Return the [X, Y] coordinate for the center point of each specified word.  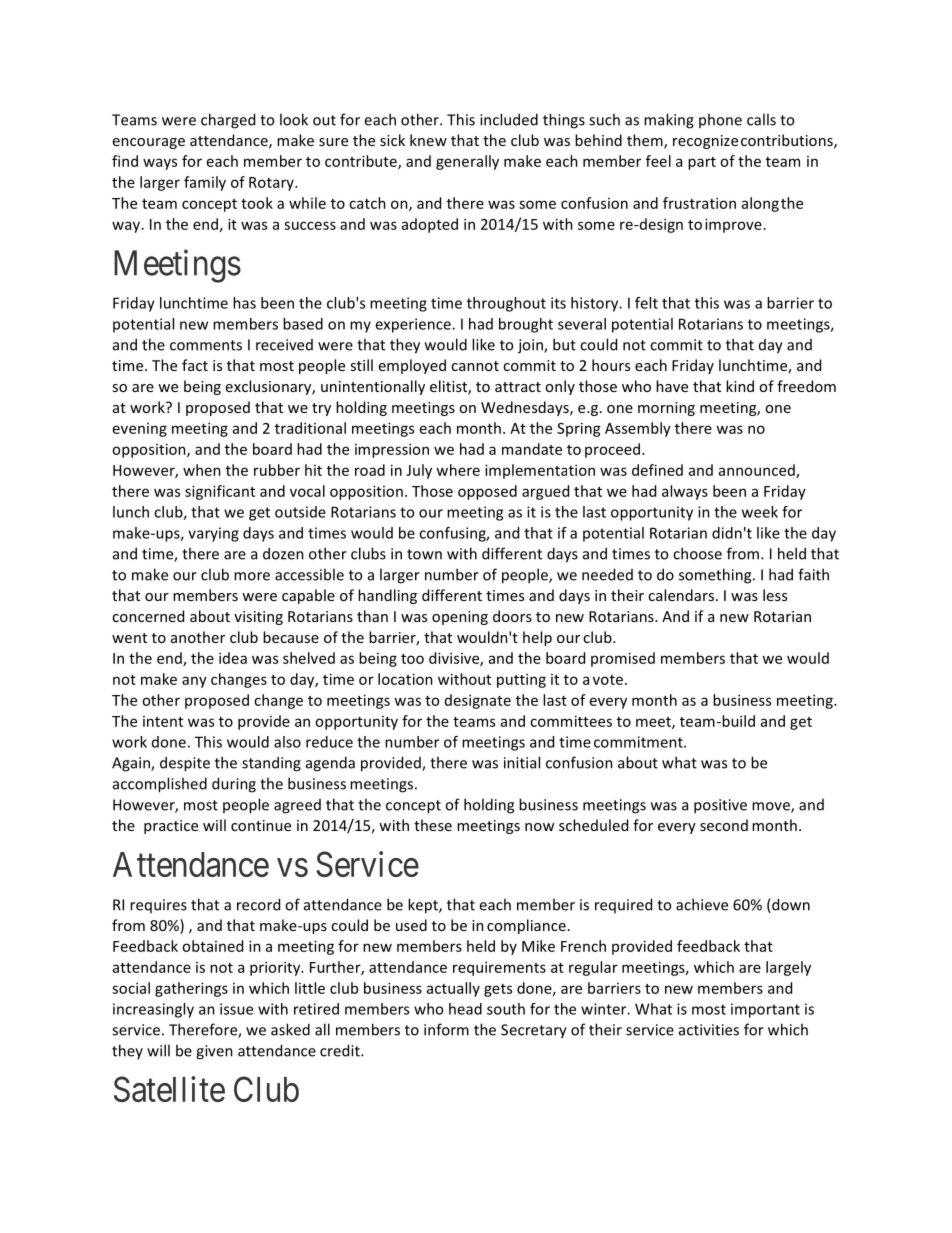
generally [467, 162]
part [702, 163]
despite [185, 764]
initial [522, 762]
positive [720, 806]
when [202, 470]
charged [228, 121]
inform [446, 1029]
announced [758, 471]
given [214, 1052]
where [458, 470]
